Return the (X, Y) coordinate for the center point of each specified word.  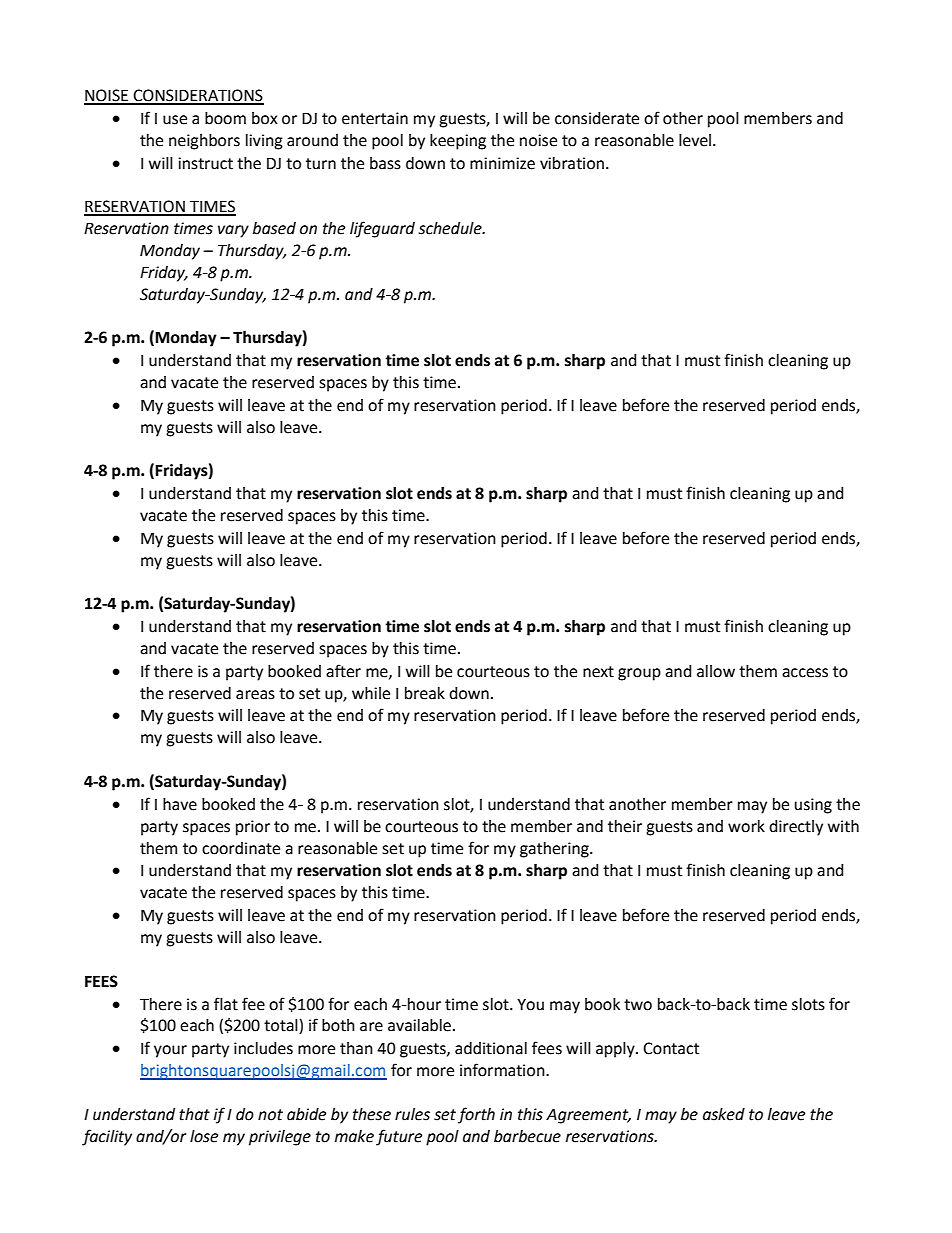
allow (716, 671)
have (180, 804)
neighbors (204, 142)
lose (204, 1136)
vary (233, 231)
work (746, 826)
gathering (555, 850)
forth (476, 1115)
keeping (458, 142)
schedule (451, 228)
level (695, 140)
